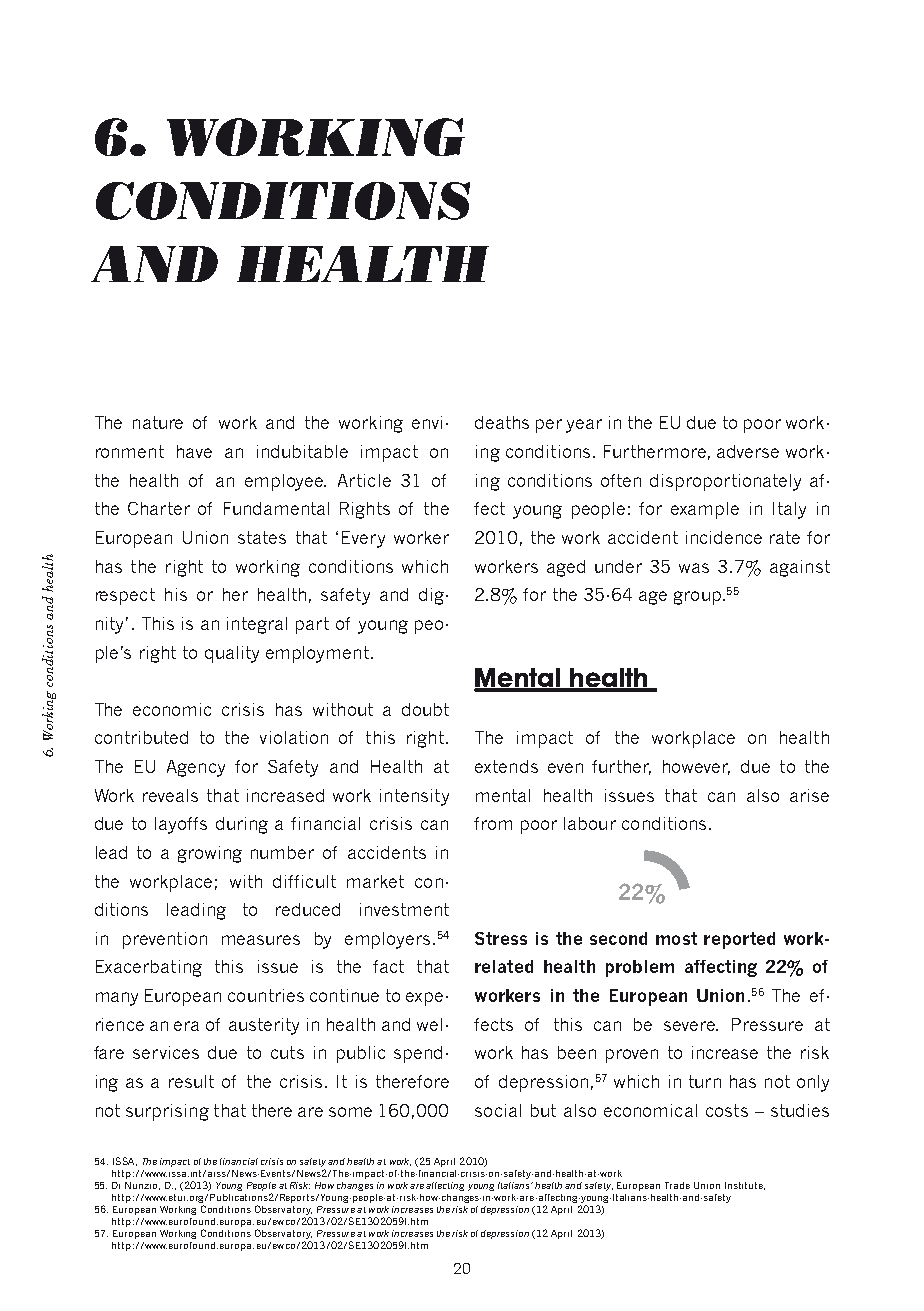  I want to click on deaths, so click(502, 422).
